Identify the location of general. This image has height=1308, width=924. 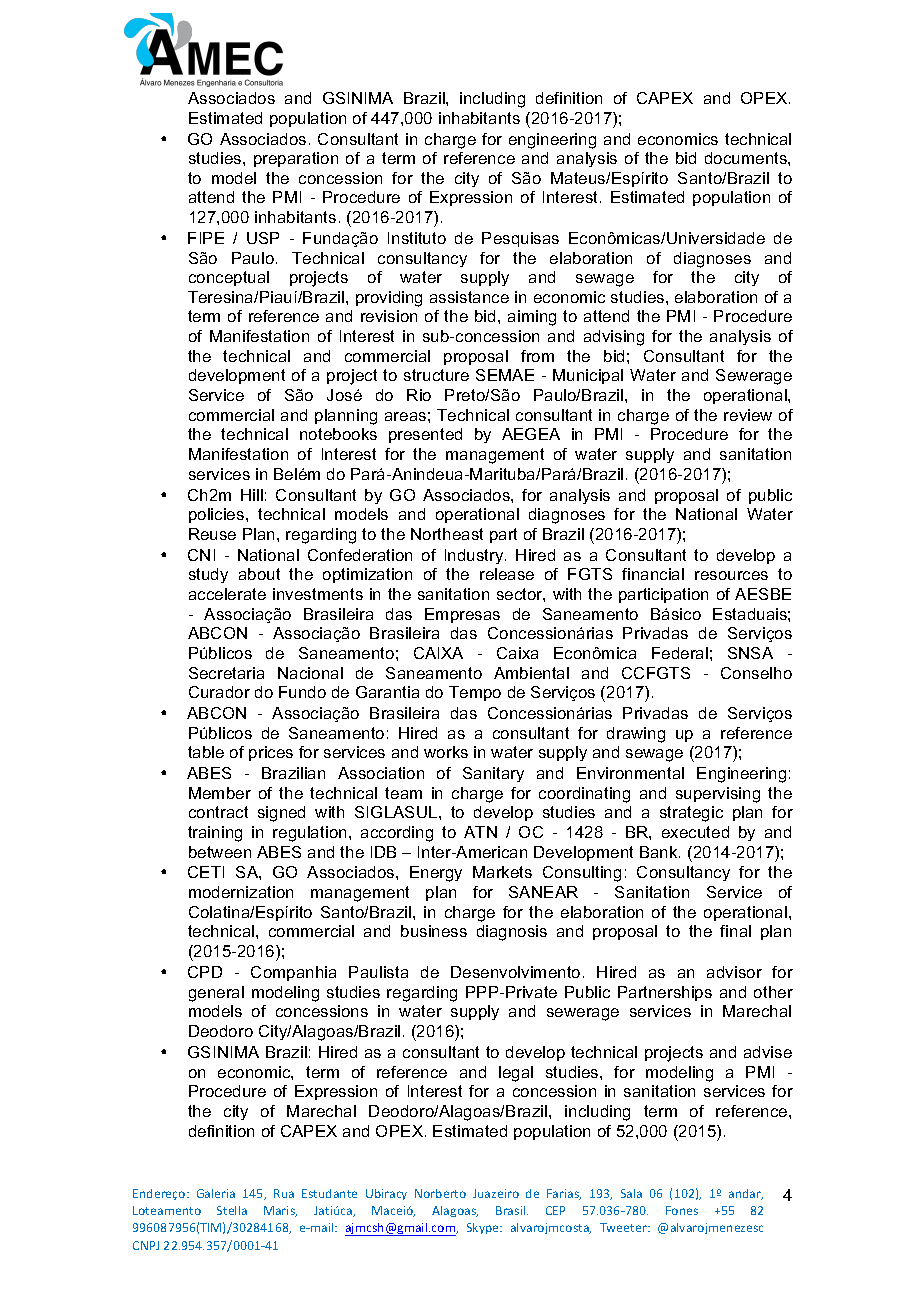
(216, 994).
